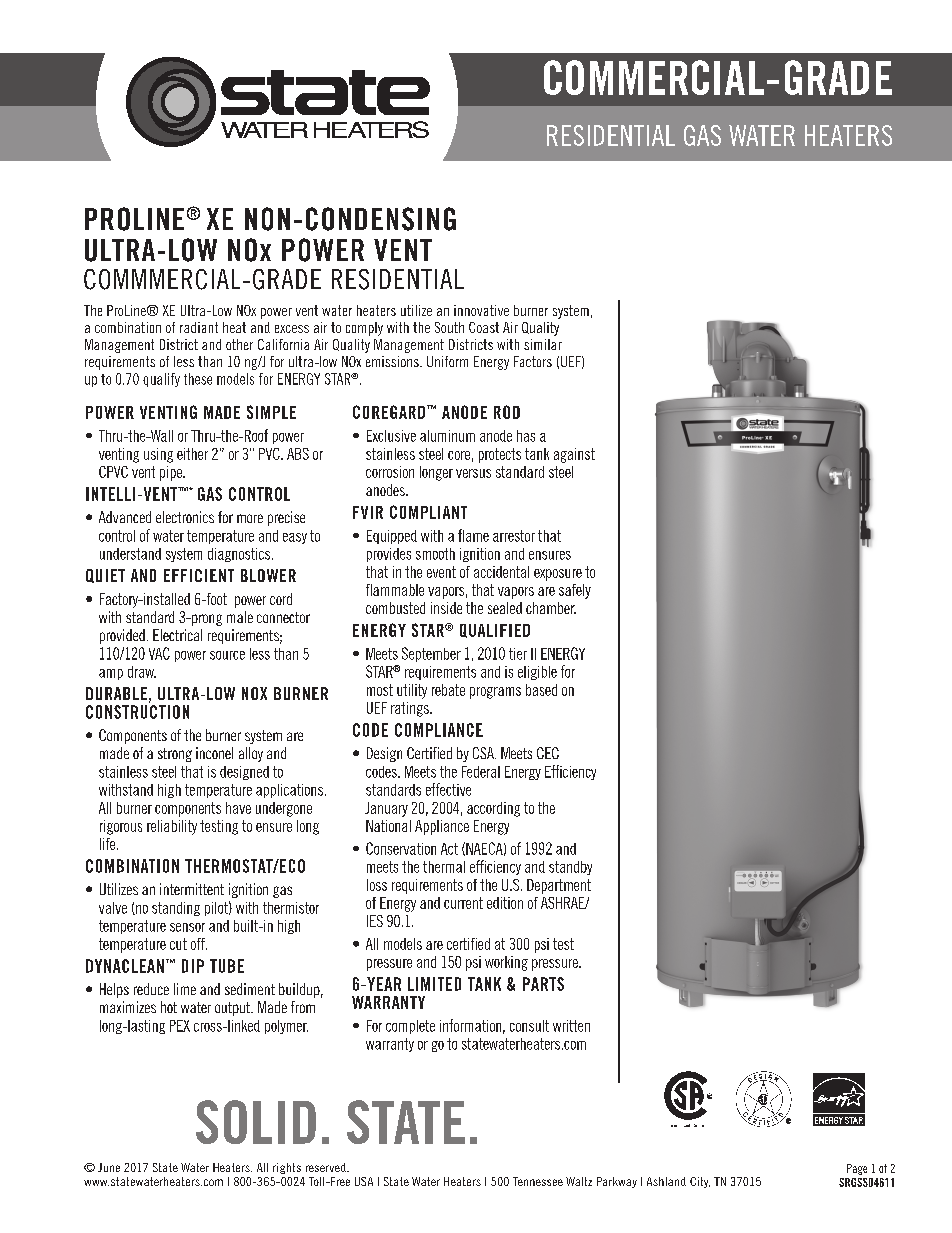  Describe the element at coordinates (575, 591) in the document. I see `safely` at that location.
